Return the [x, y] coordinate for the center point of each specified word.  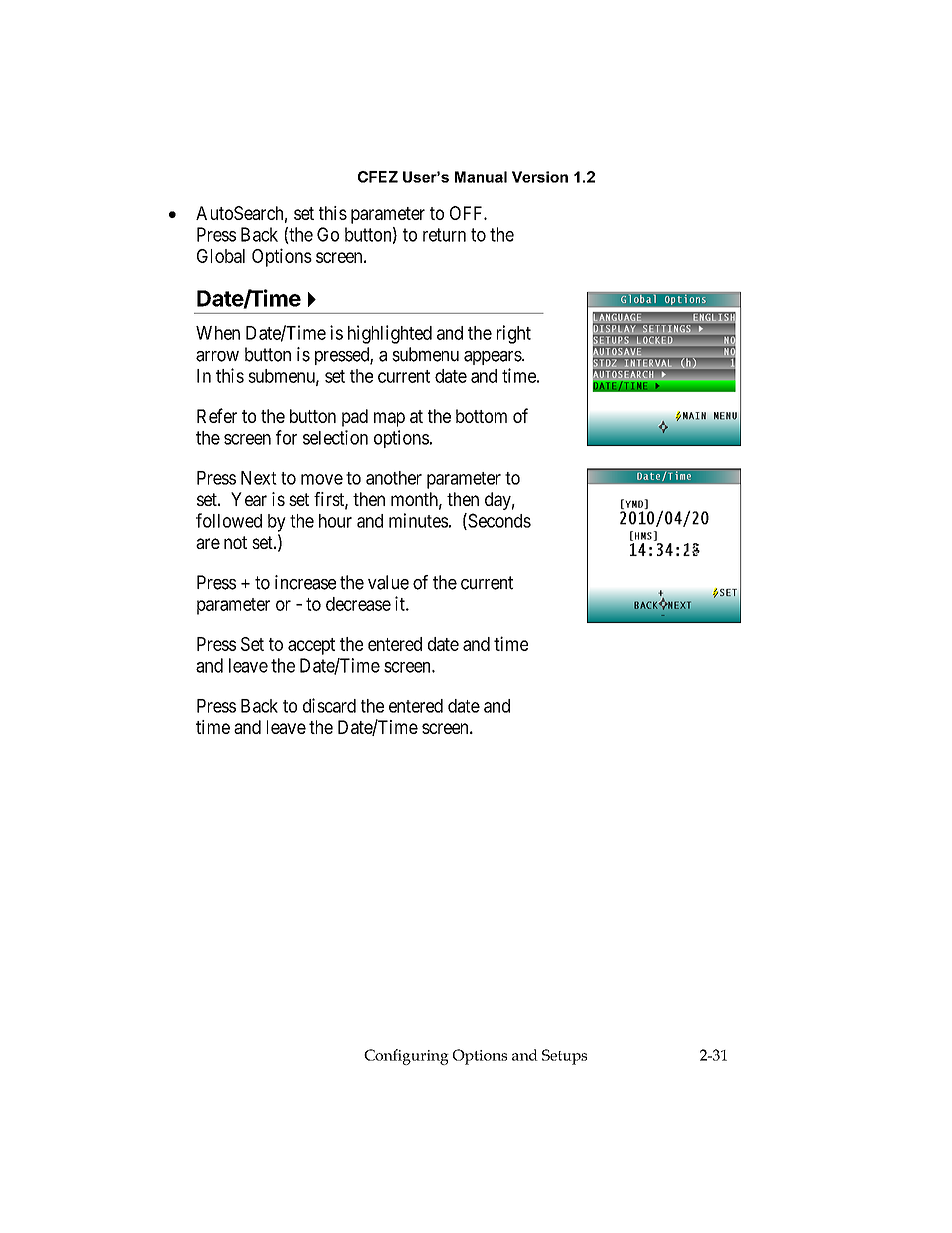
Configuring [406, 1057]
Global [221, 256]
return [444, 235]
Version [540, 177]
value [388, 582]
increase [305, 582]
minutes [418, 520]
